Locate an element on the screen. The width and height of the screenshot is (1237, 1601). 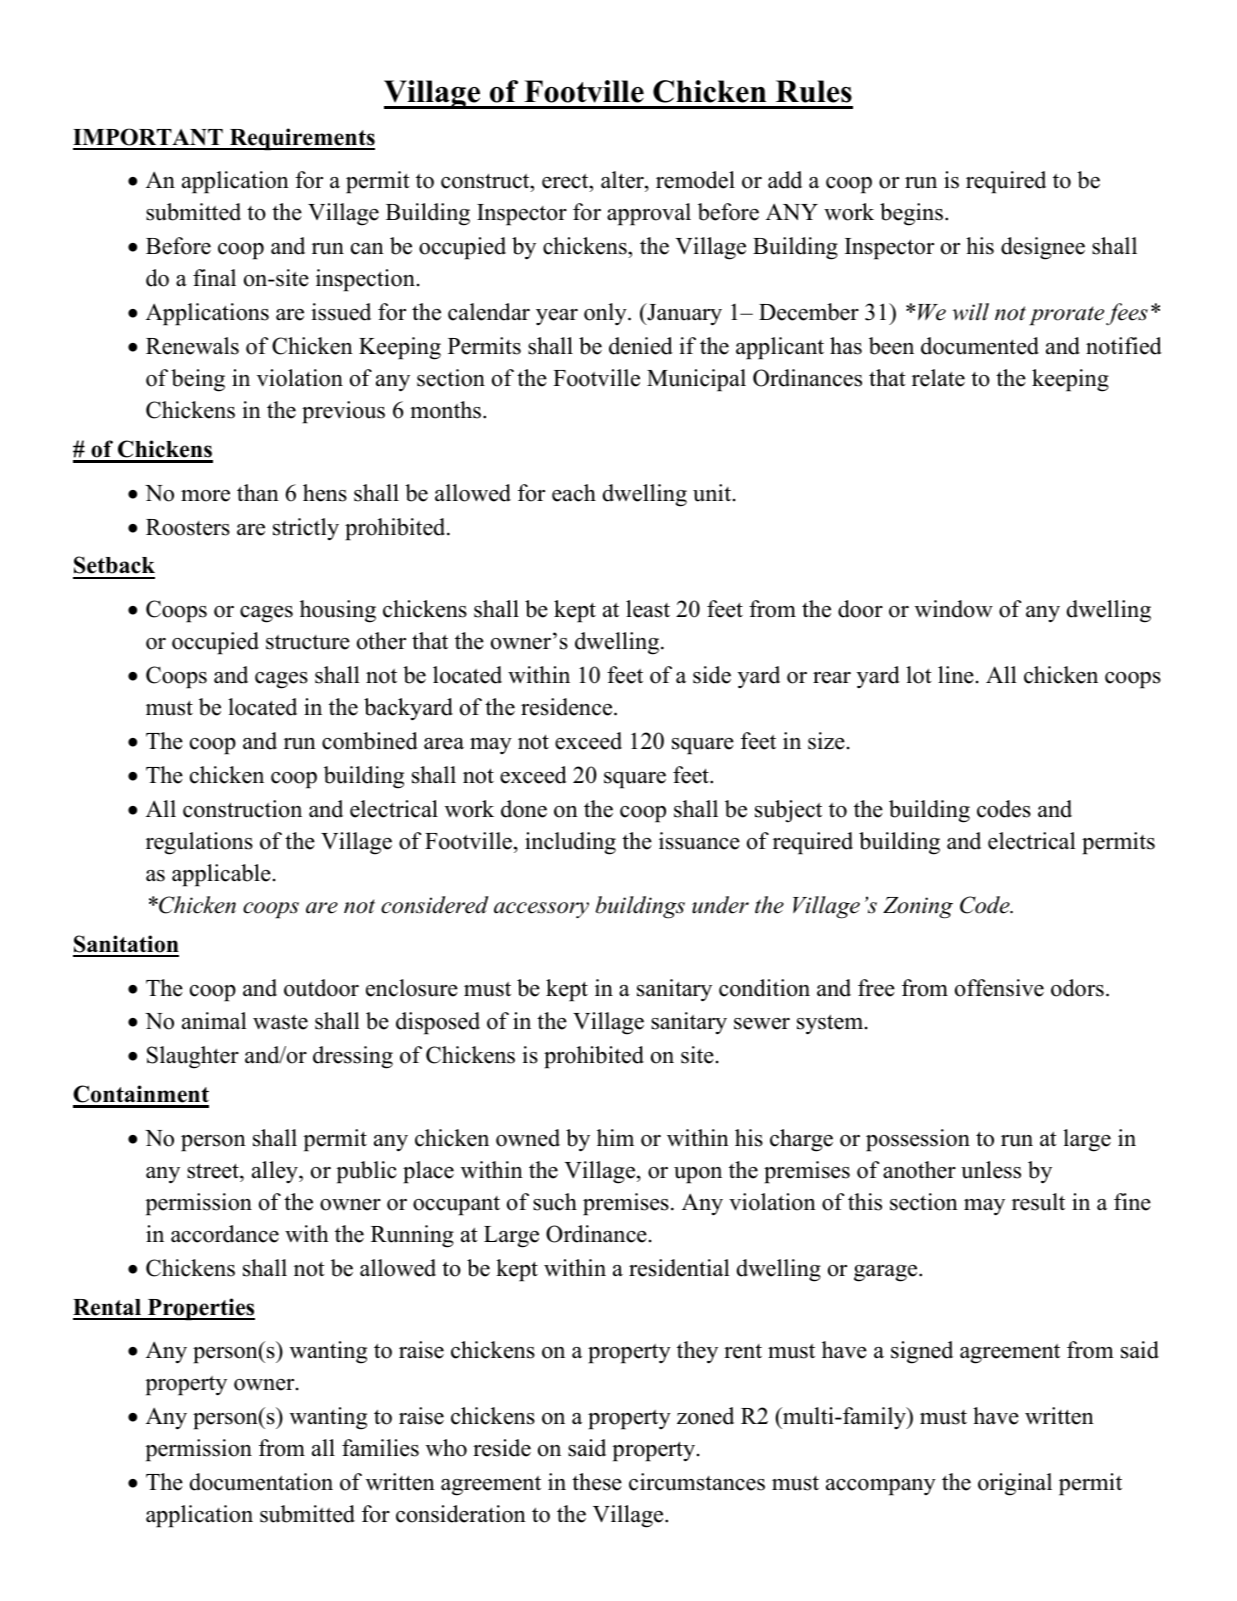
Requirements is located at coordinates (301, 139).
